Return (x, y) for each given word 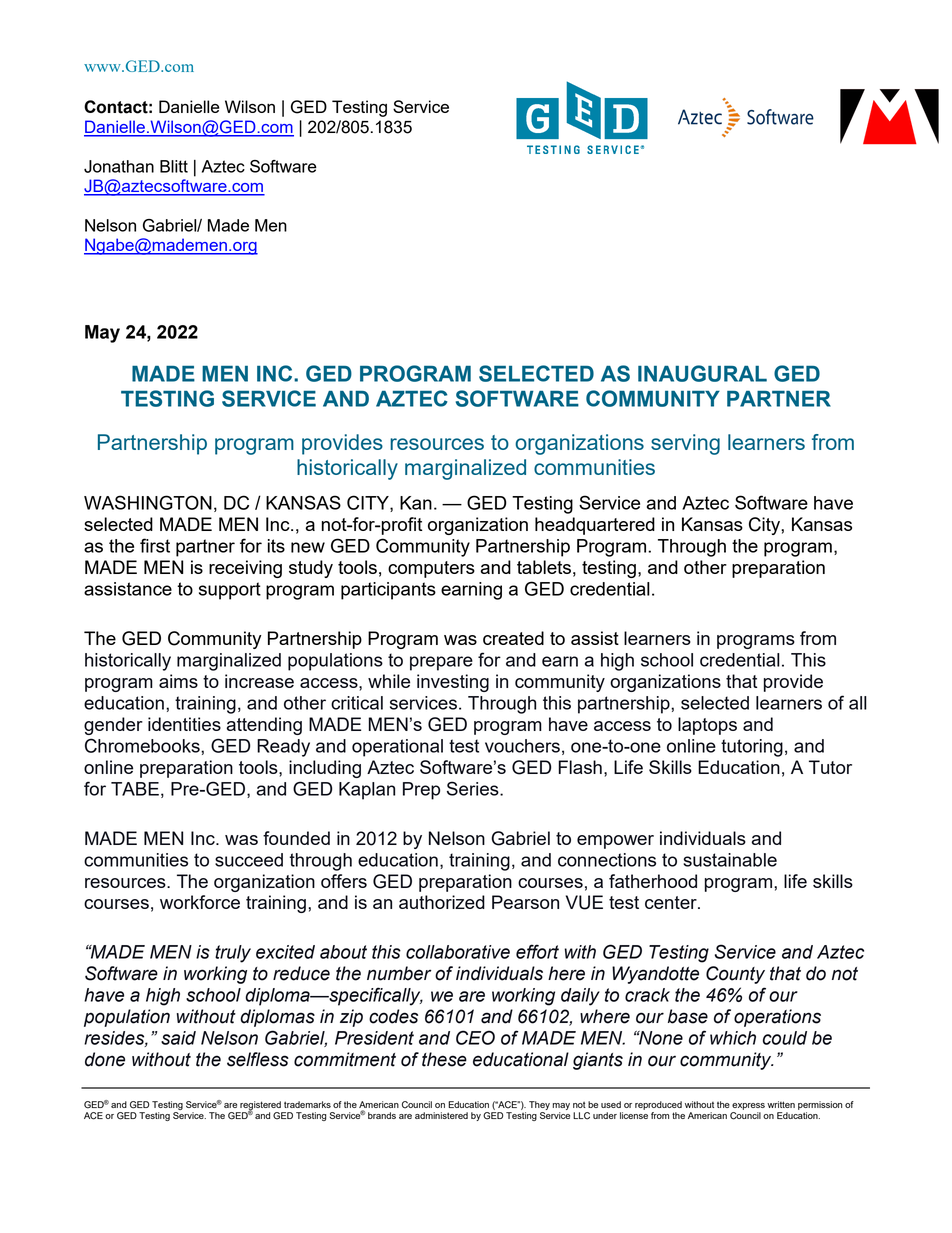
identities (184, 724)
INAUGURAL (702, 373)
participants (388, 591)
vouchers (522, 746)
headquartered (595, 526)
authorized (442, 902)
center (672, 902)
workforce (200, 902)
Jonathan (119, 166)
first (155, 545)
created (513, 638)
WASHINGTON (148, 502)
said (178, 1038)
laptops (707, 726)
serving (685, 444)
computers (431, 569)
